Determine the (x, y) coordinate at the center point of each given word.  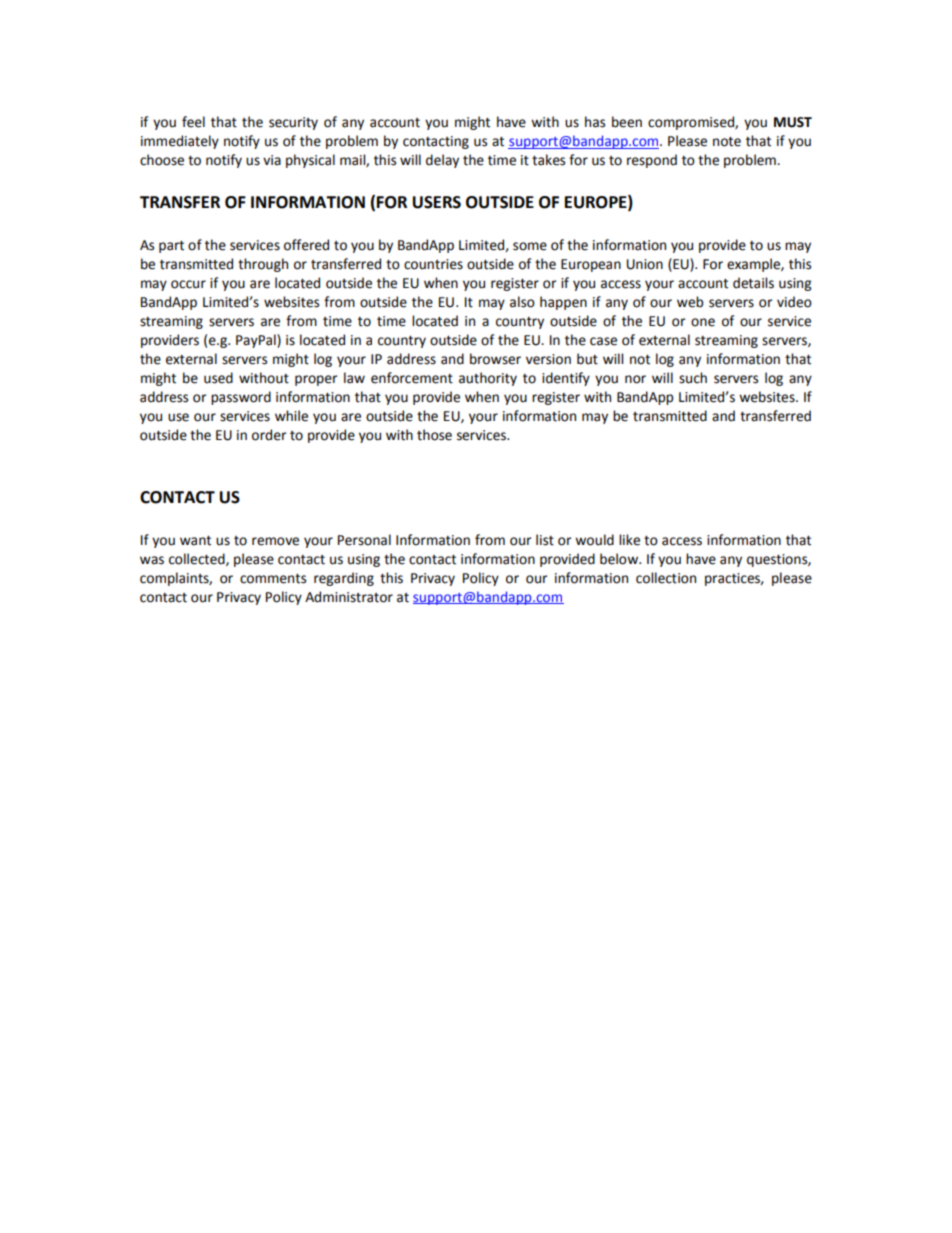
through (263, 265)
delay (442, 161)
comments (273, 579)
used (218, 378)
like (629, 540)
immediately (180, 142)
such (693, 378)
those (434, 435)
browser (495, 359)
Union (645, 264)
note (727, 142)
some (530, 246)
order (269, 435)
